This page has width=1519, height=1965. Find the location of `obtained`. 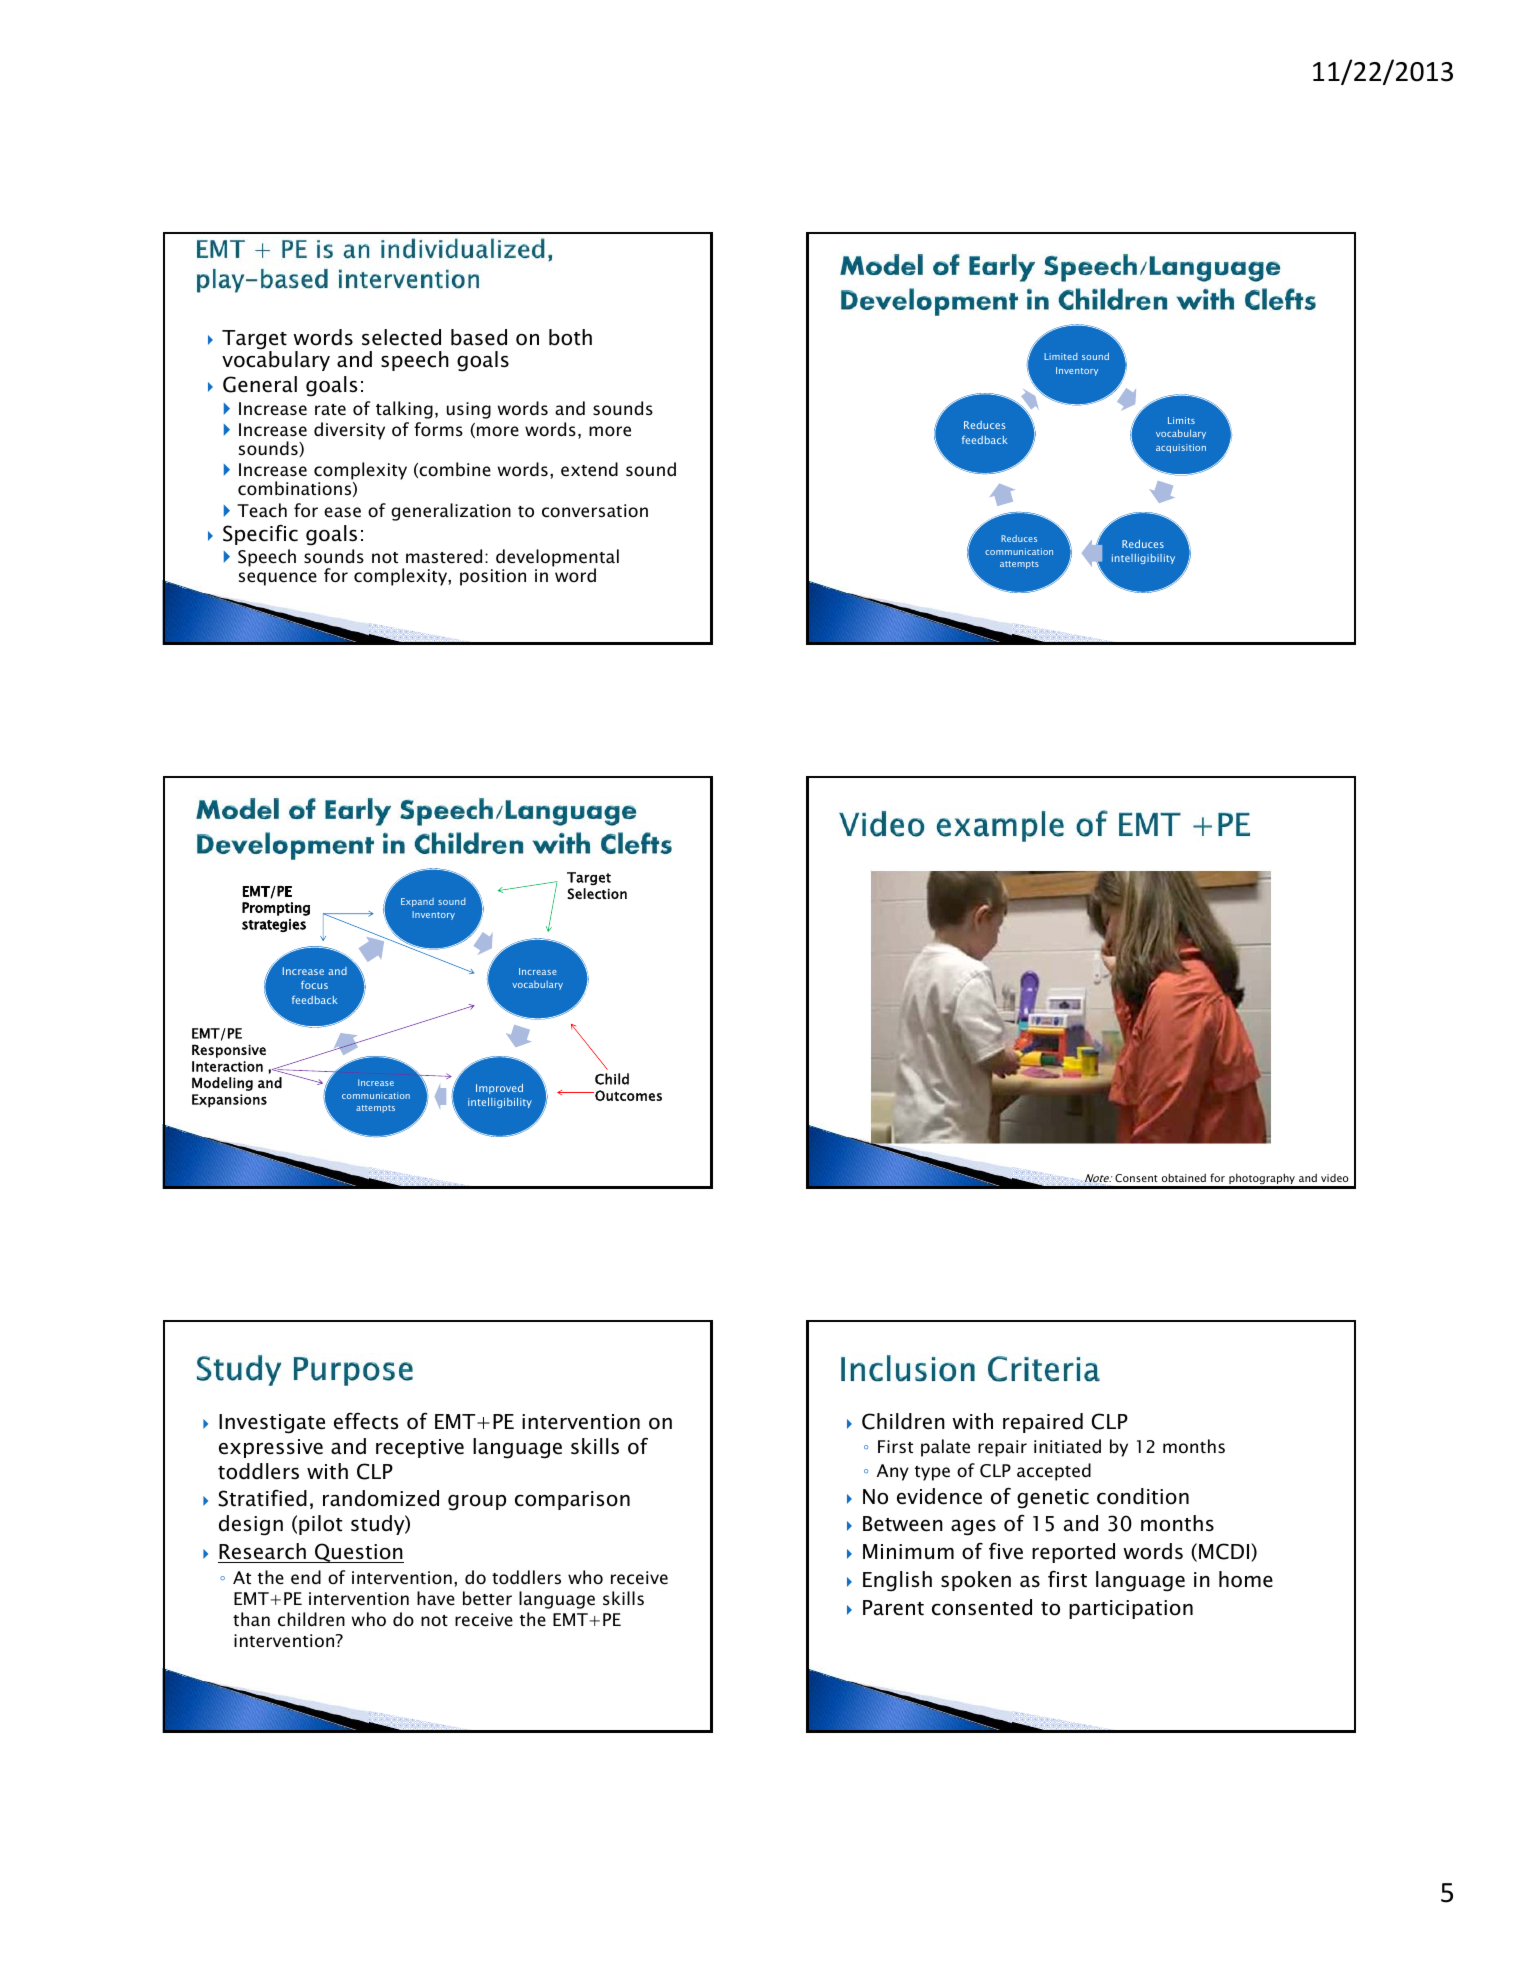

obtained is located at coordinates (1184, 1177).
